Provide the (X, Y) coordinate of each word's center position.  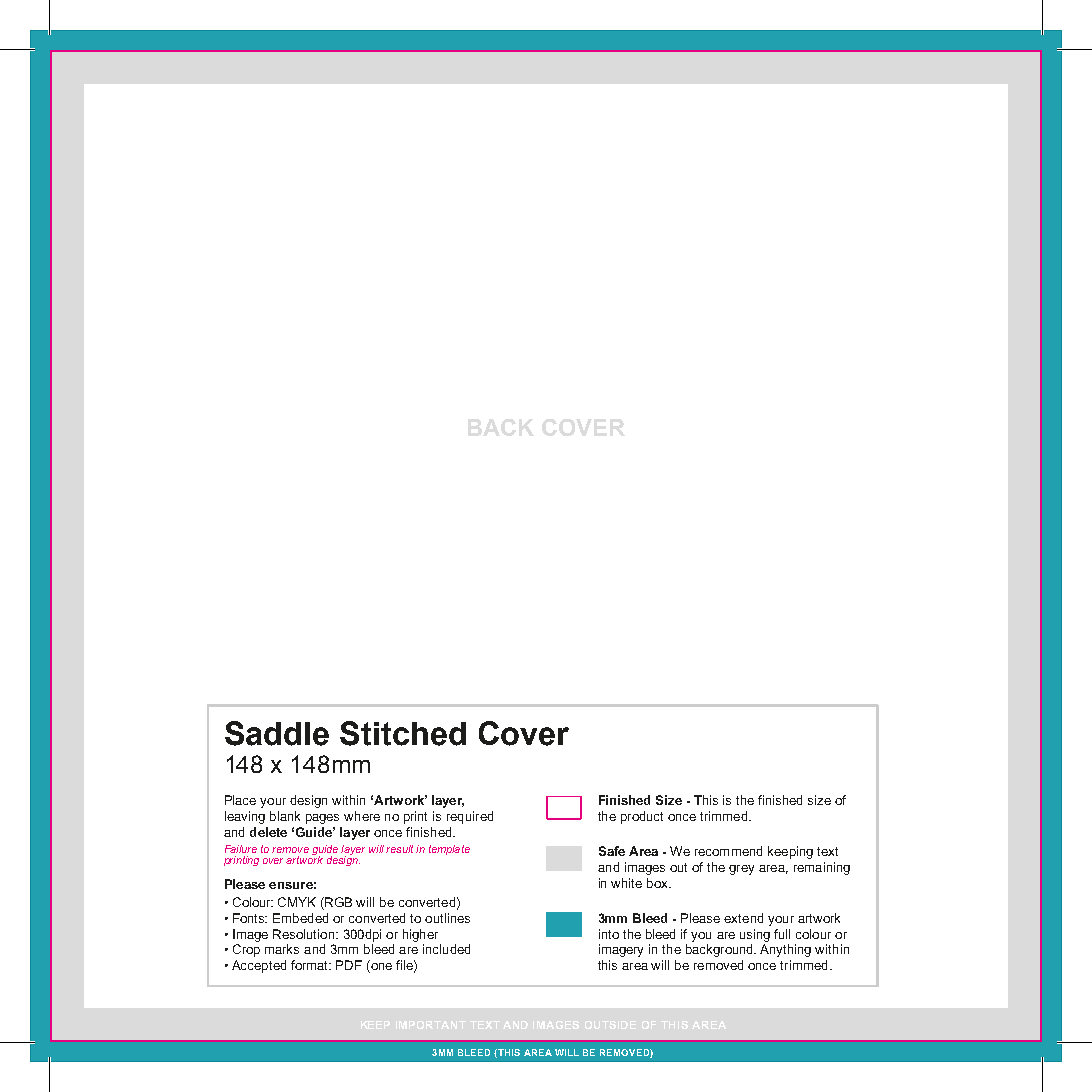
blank (285, 816)
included (446, 949)
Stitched (403, 733)
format (311, 965)
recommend (728, 851)
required (470, 817)
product (642, 817)
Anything (785, 950)
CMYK (297, 902)
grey (741, 870)
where (362, 816)
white (626, 883)
